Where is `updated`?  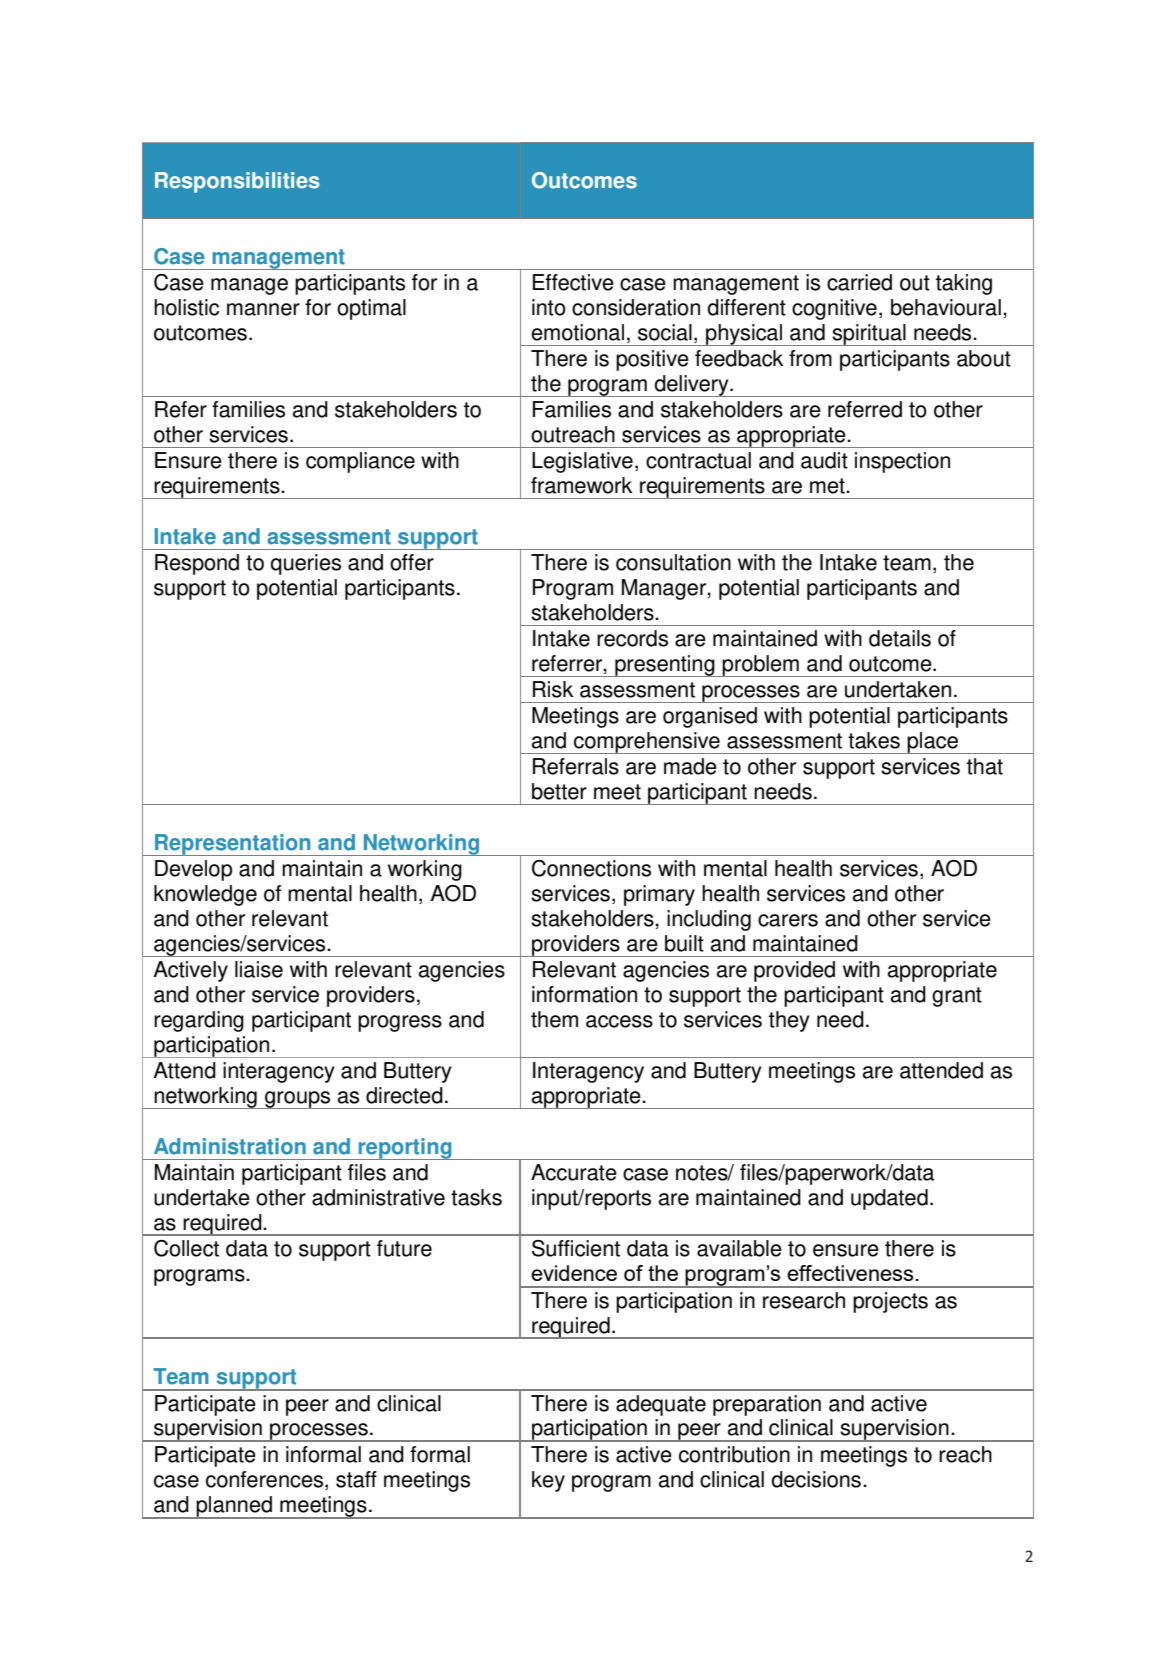
updated is located at coordinates (889, 1199).
